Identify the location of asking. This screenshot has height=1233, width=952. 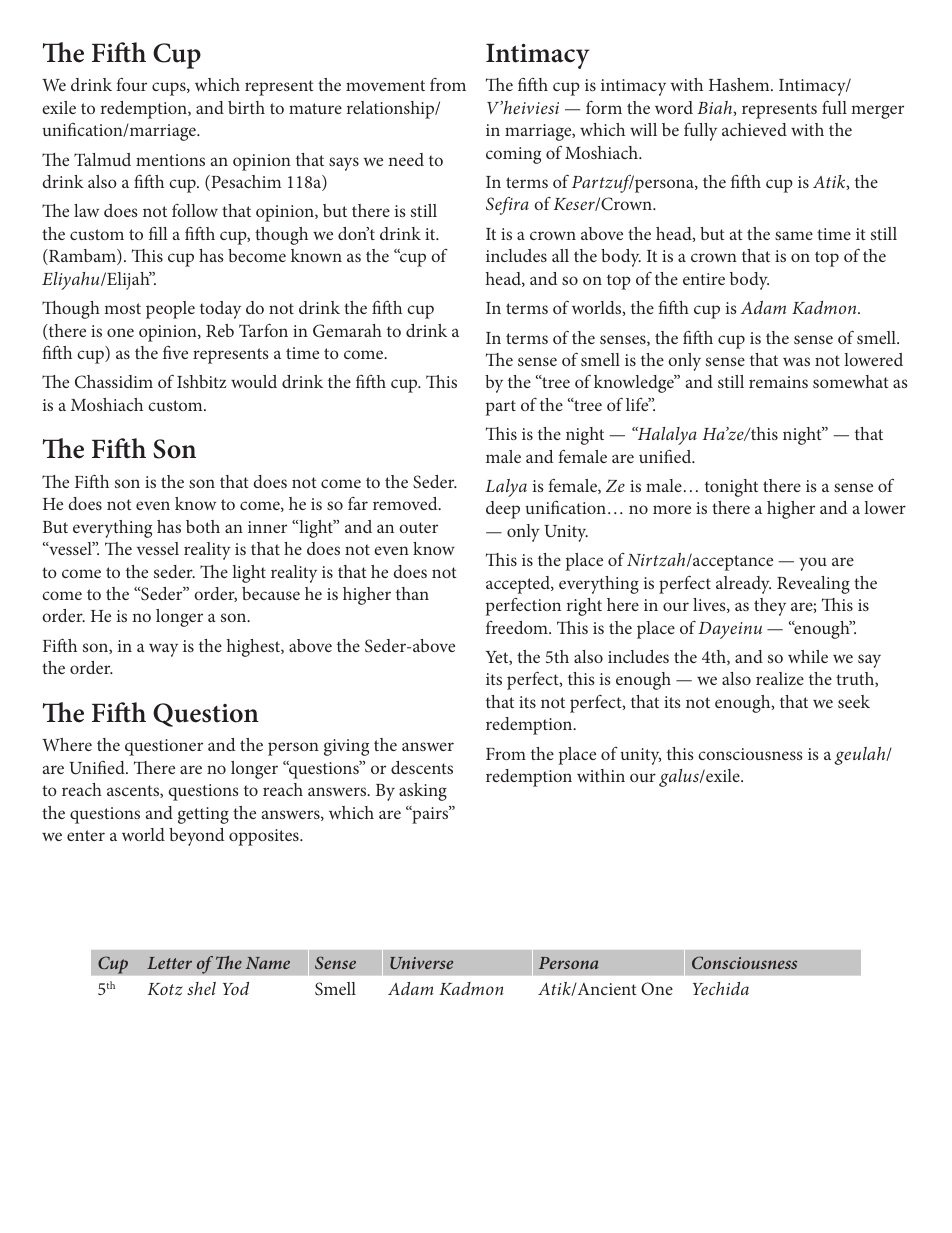
(423, 792).
